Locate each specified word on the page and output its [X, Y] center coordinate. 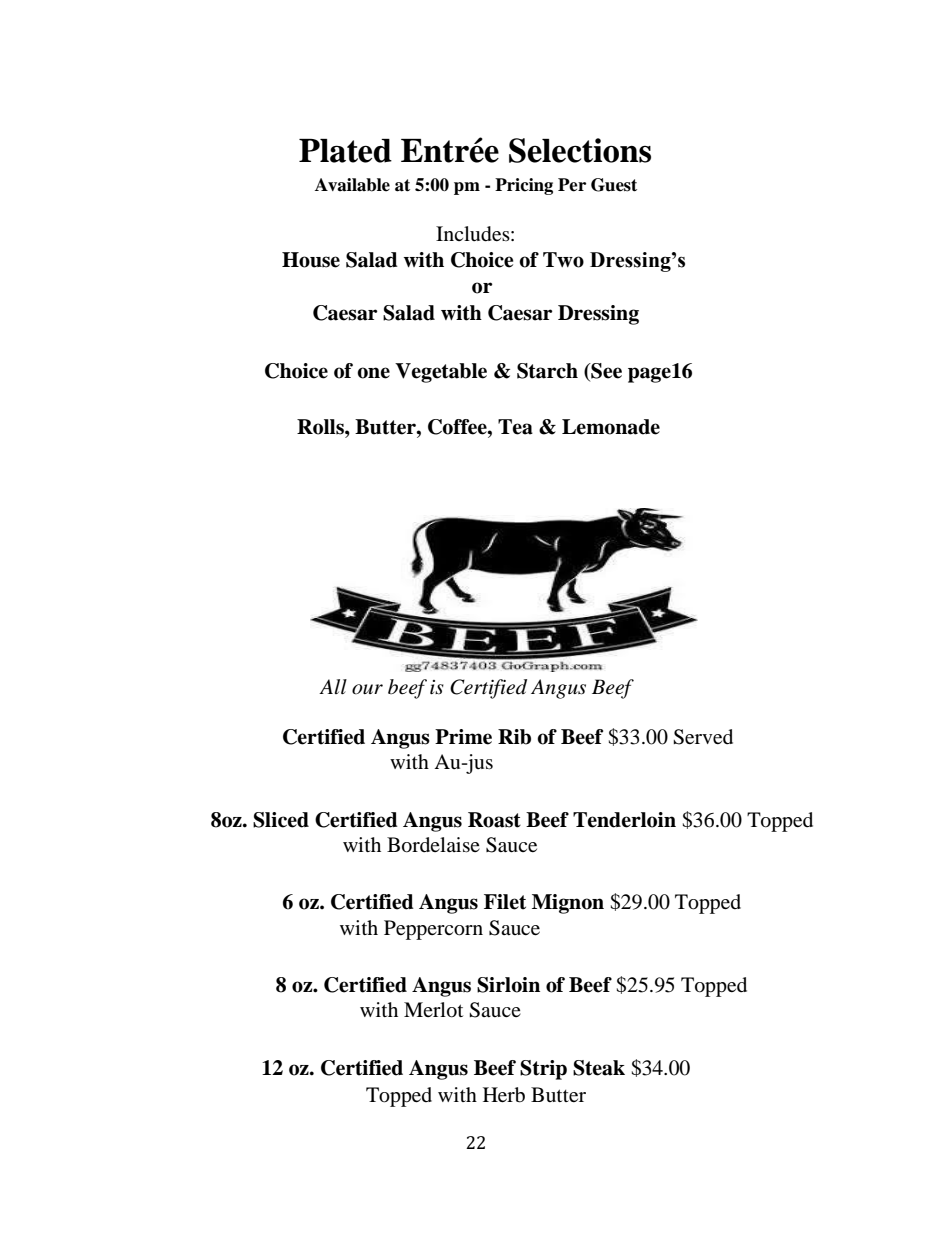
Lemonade [611, 427]
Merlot [433, 1010]
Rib [514, 737]
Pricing [524, 186]
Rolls [321, 427]
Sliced [281, 820]
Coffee [458, 427]
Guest [614, 185]
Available [352, 185]
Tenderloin [624, 820]
